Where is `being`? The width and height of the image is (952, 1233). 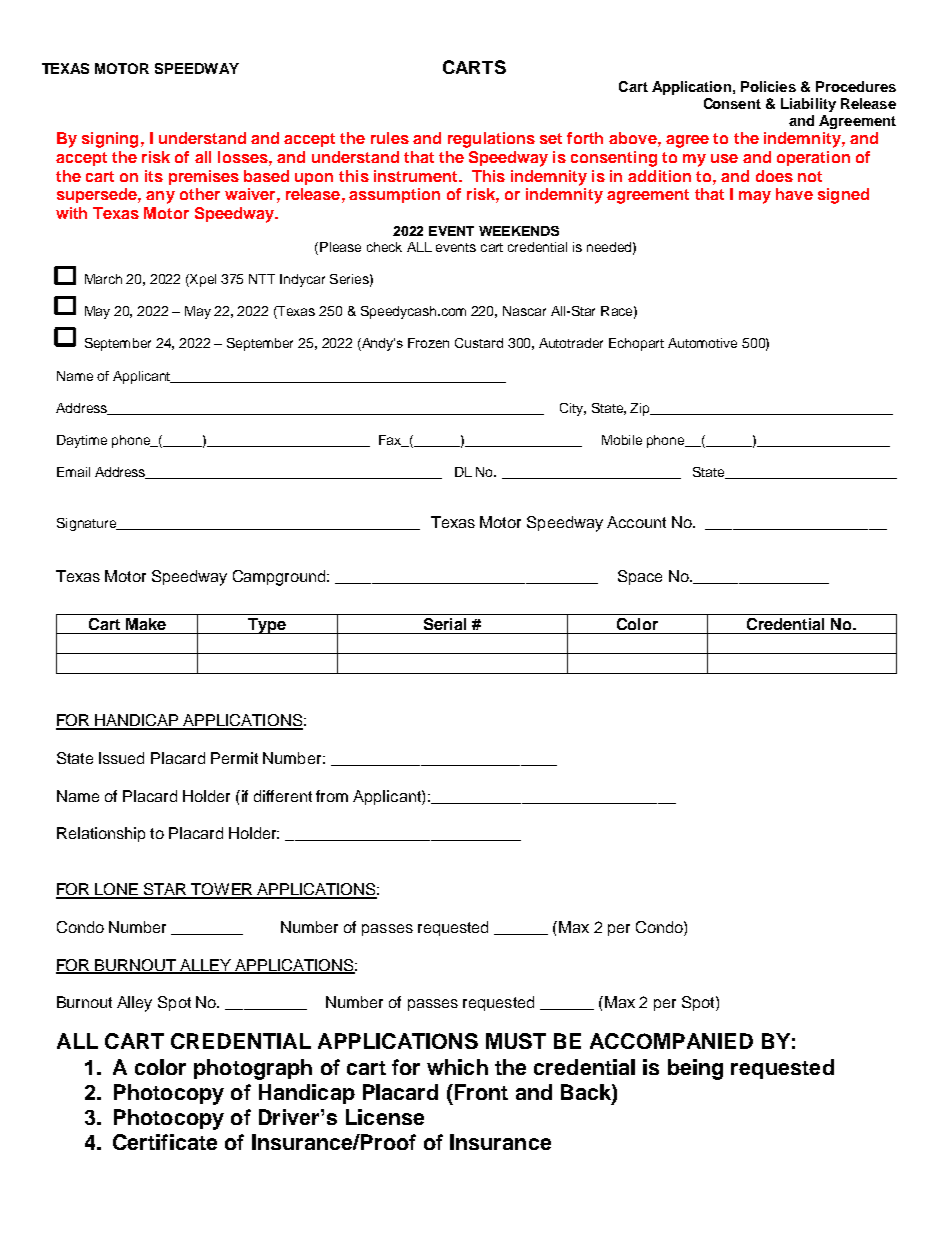
being is located at coordinates (695, 1069).
